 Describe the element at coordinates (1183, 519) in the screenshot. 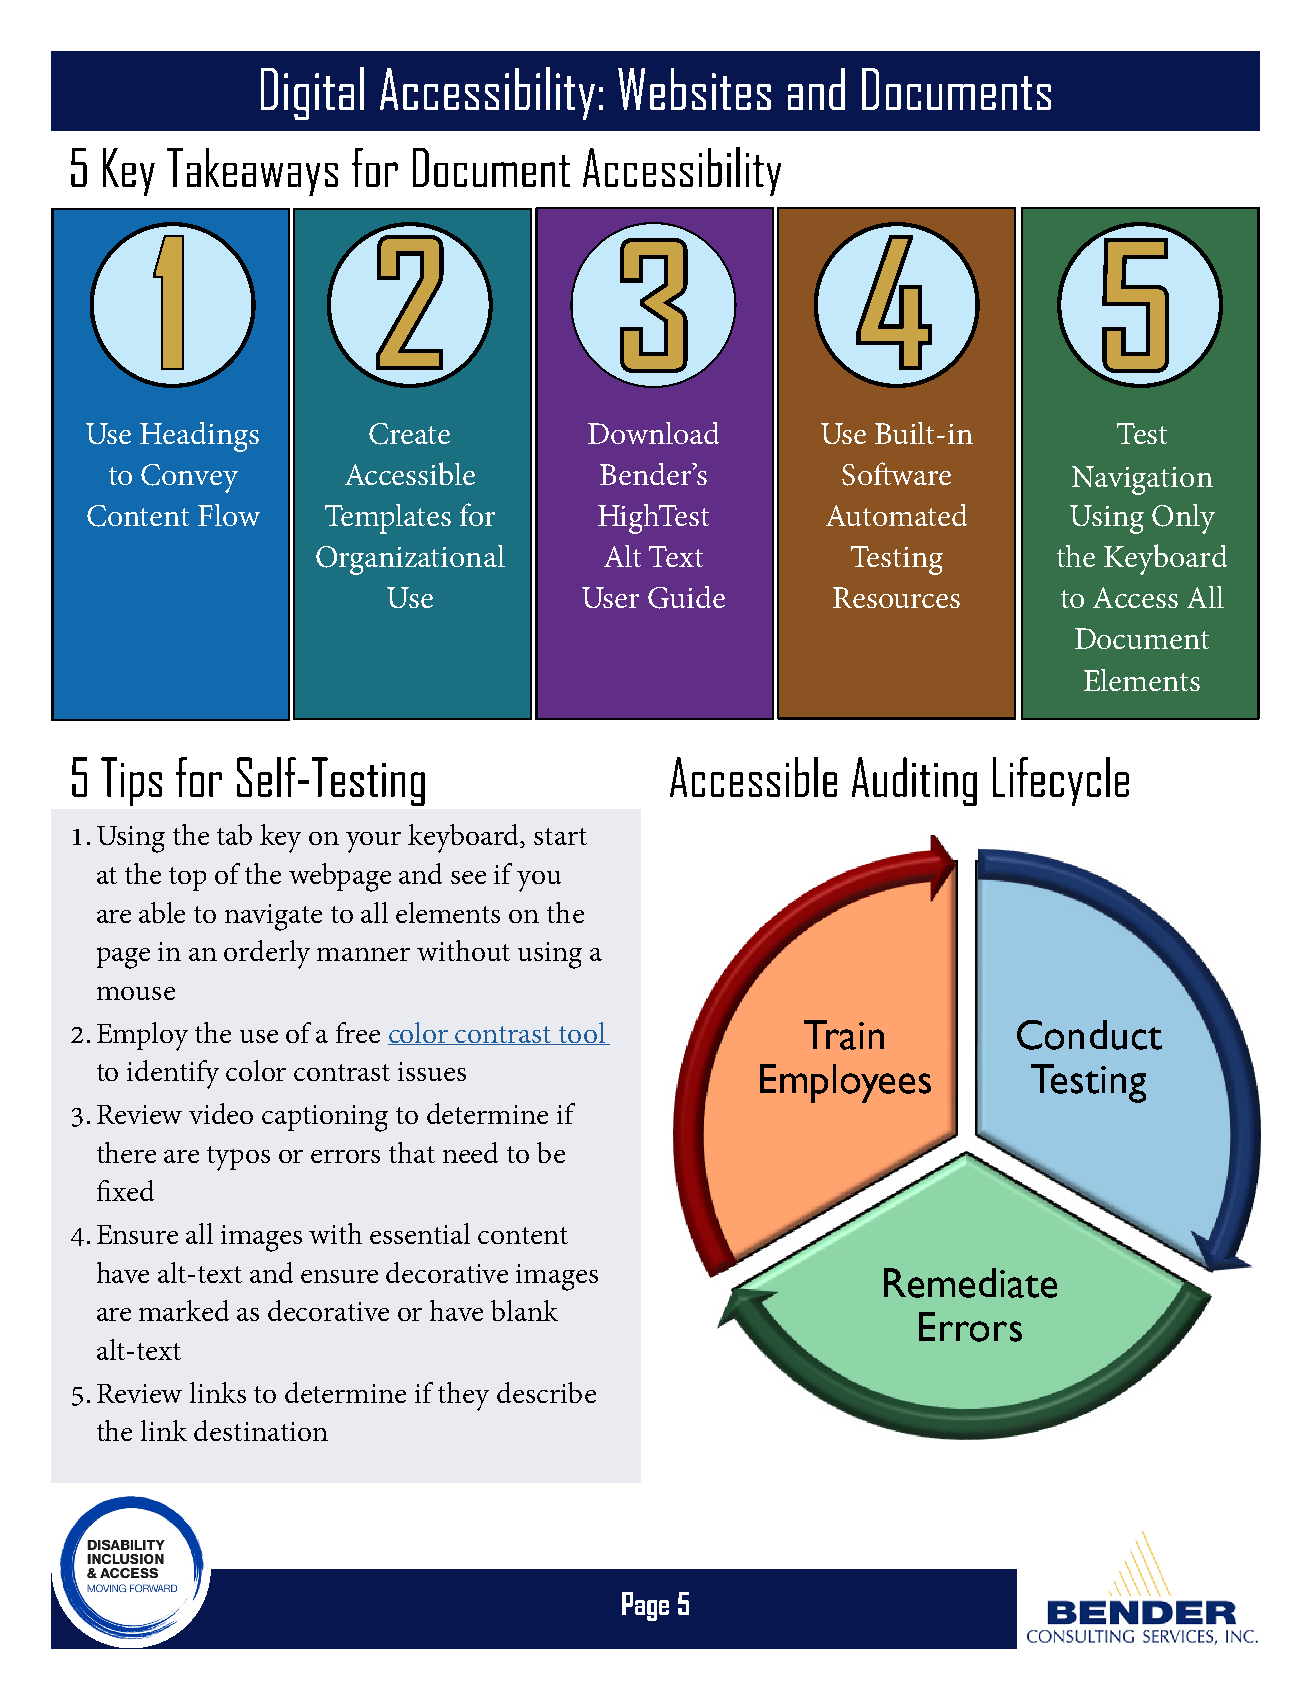

I see `Only` at that location.
